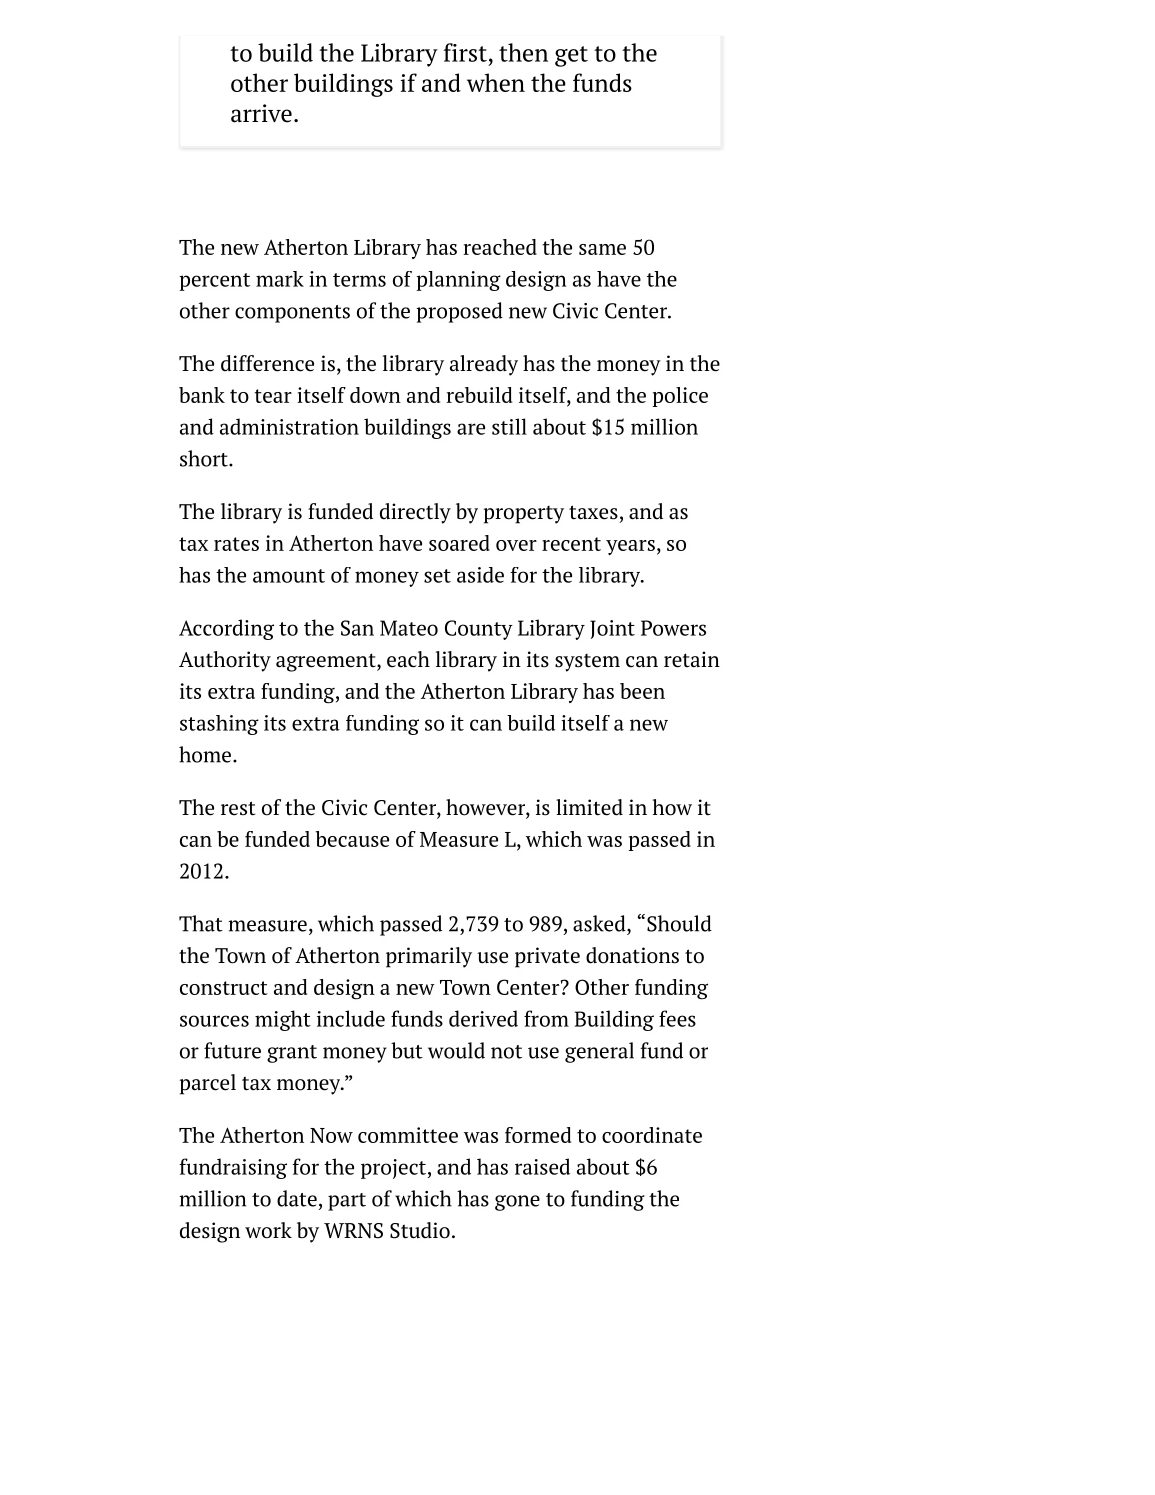  What do you see at coordinates (593, 512) in the screenshot?
I see `taxes` at bounding box center [593, 512].
